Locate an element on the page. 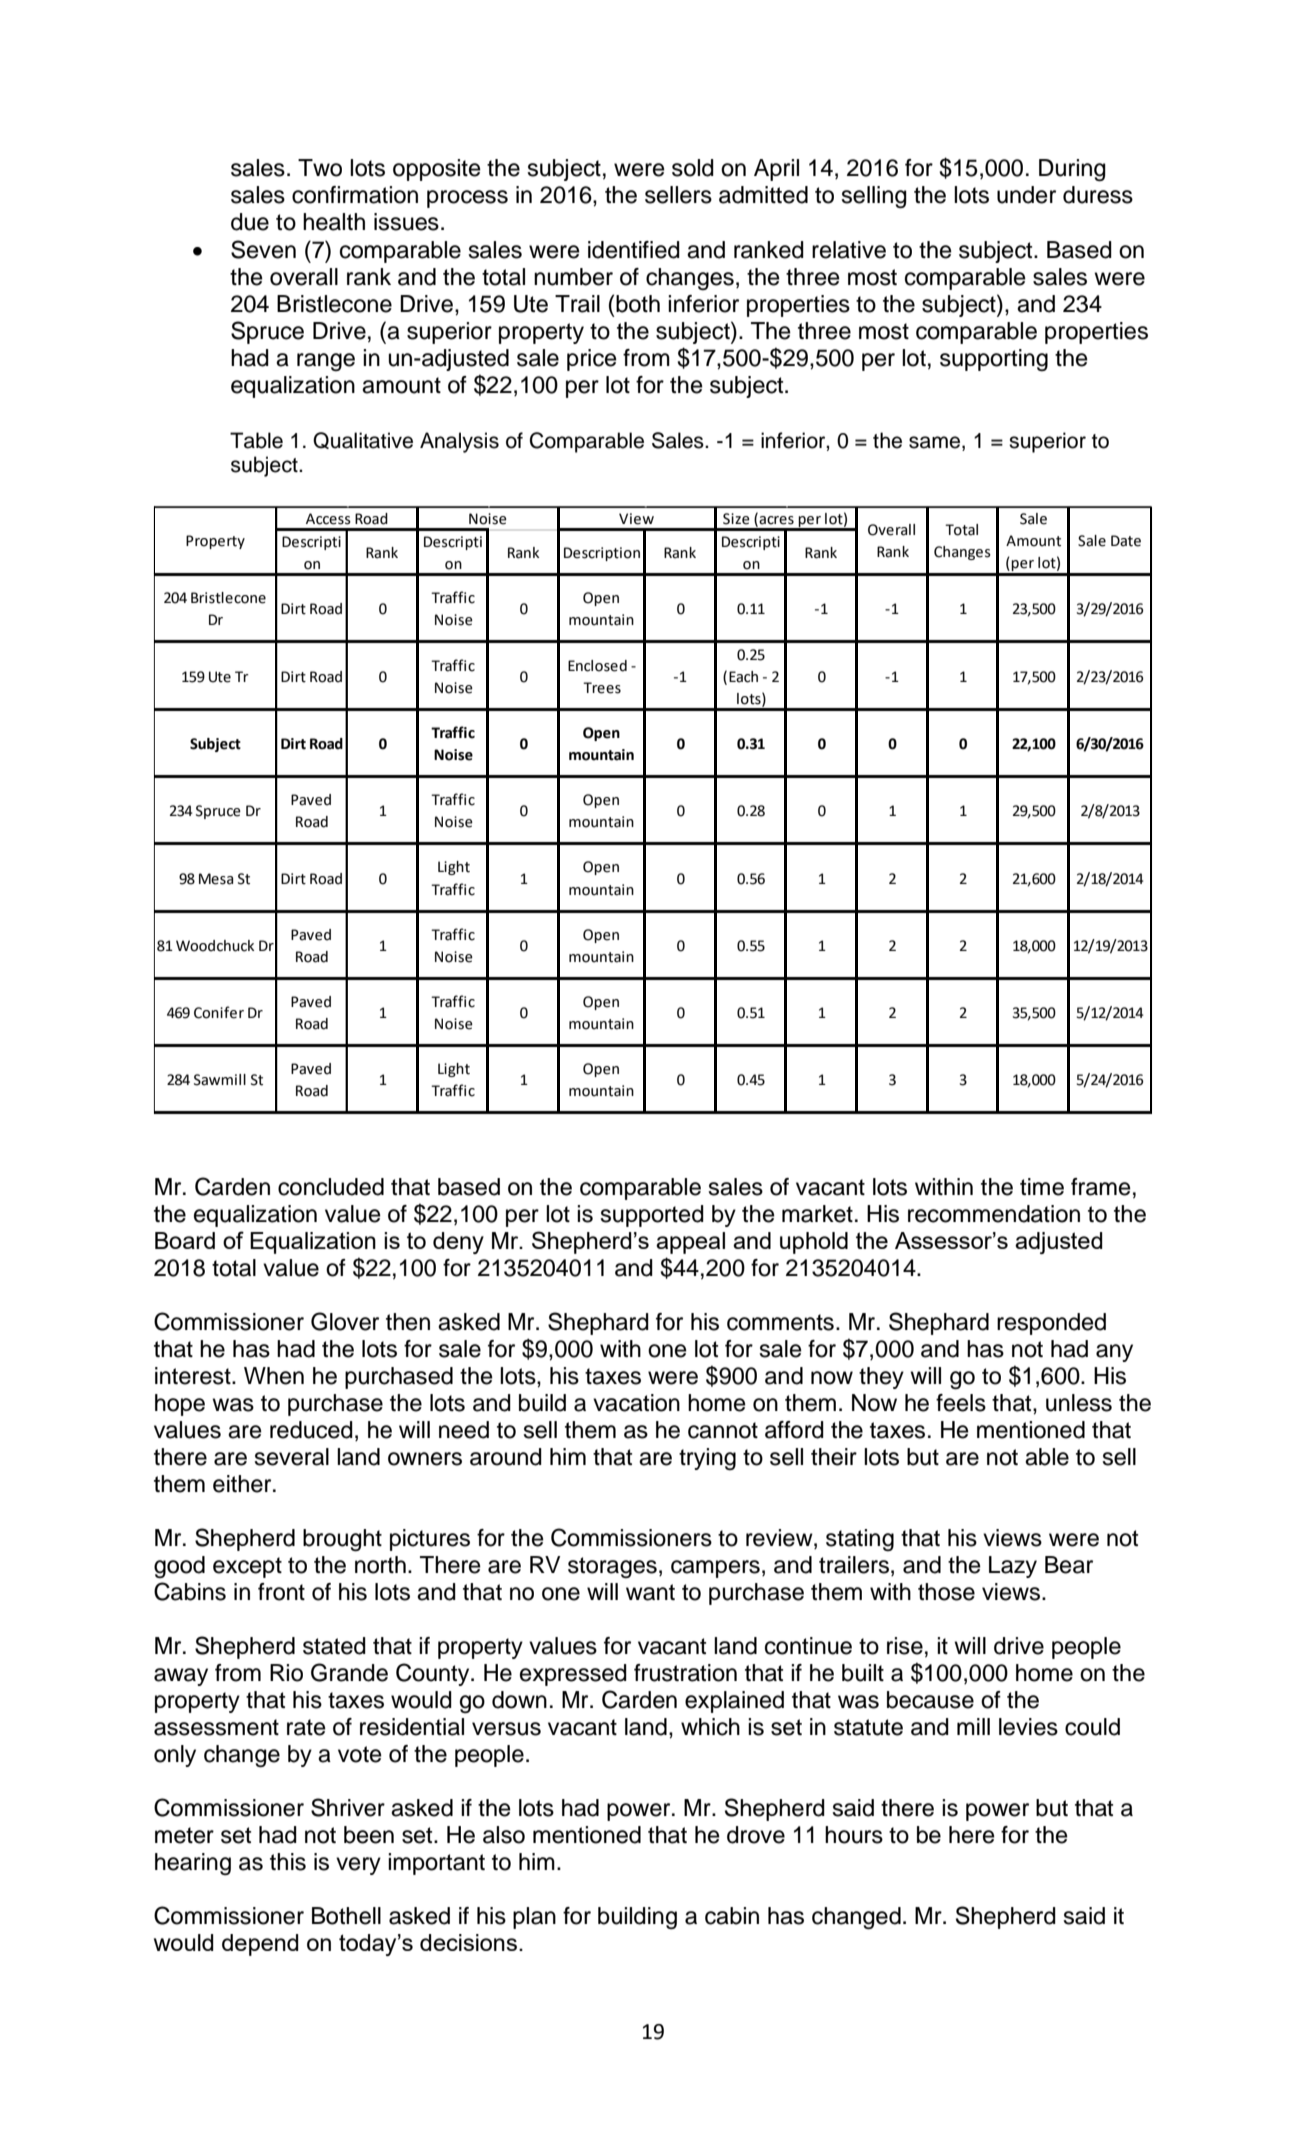  this is located at coordinates (288, 1862).
